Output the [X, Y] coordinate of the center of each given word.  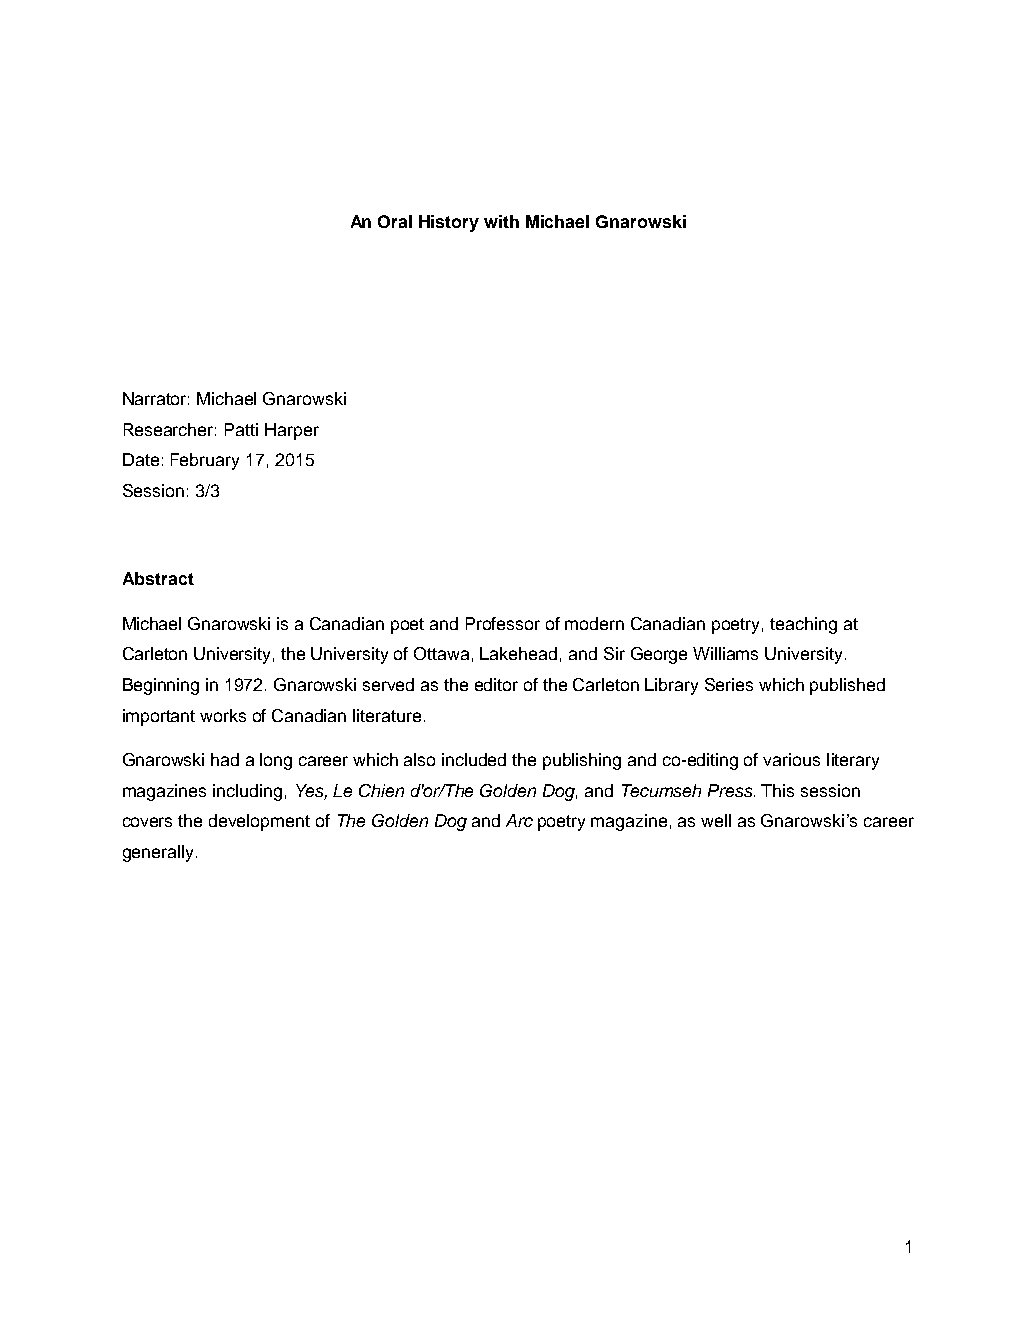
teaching [803, 625]
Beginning [161, 686]
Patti [241, 429]
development [259, 822]
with [501, 221]
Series [729, 684]
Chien [381, 790]
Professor [503, 623]
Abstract [158, 578]
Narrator [156, 398]
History [449, 223]
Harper [292, 431]
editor [496, 684]
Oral [395, 221]
